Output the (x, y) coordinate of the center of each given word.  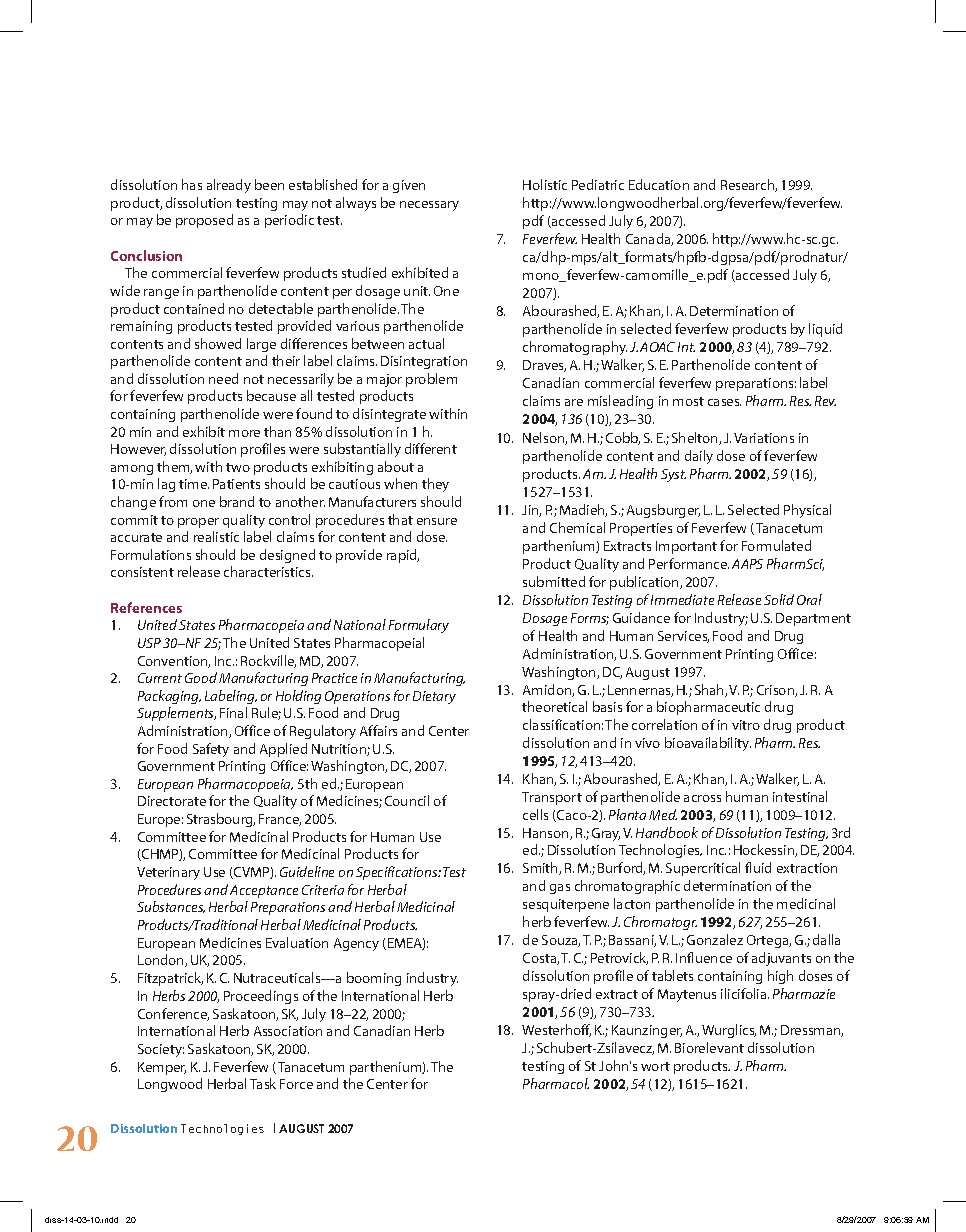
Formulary (419, 626)
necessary (429, 206)
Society (161, 1050)
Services (683, 637)
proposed (204, 221)
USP (149, 643)
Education (659, 184)
